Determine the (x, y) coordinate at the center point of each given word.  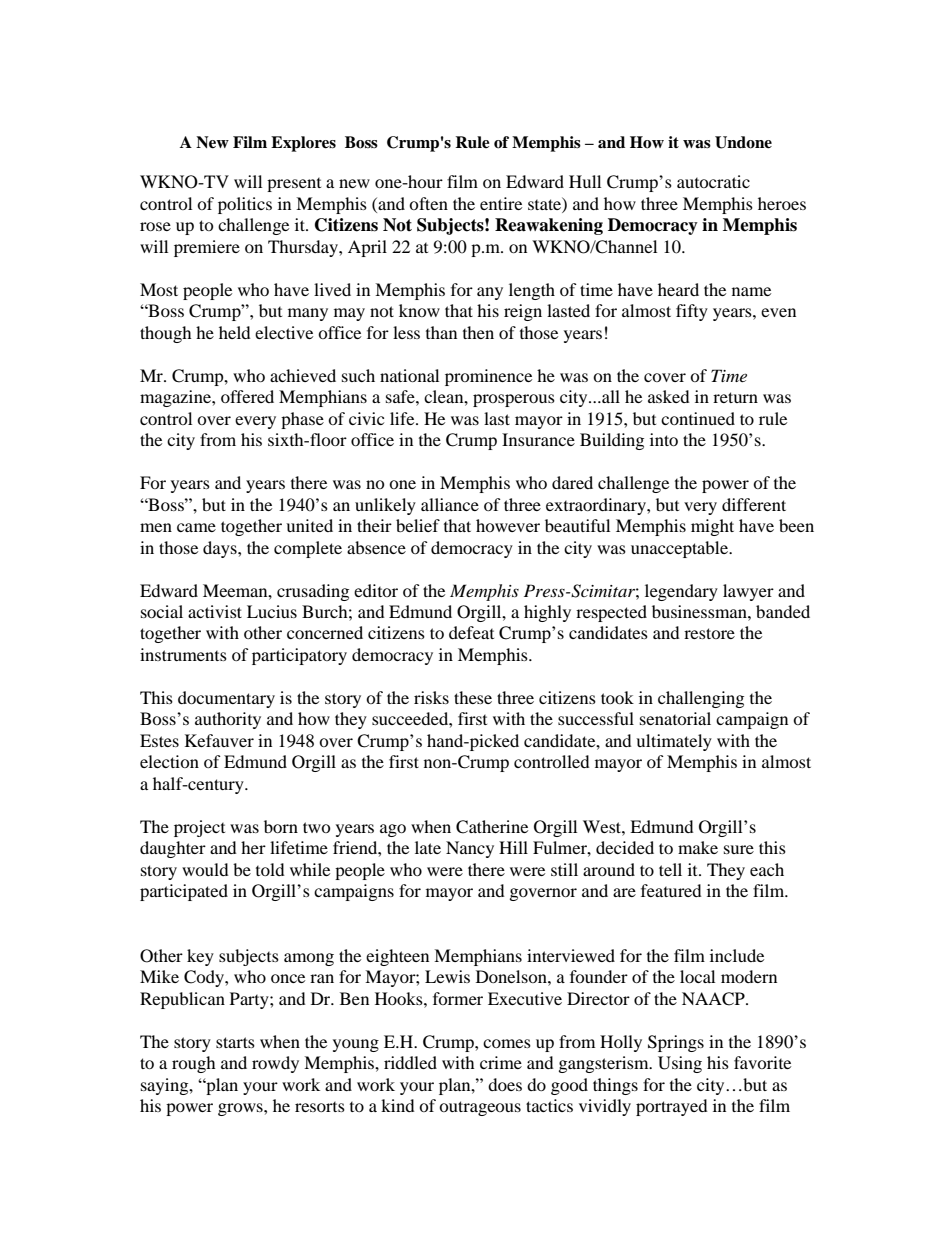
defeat (471, 632)
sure (739, 849)
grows (241, 1109)
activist (215, 611)
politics (245, 205)
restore (709, 633)
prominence (488, 377)
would (205, 869)
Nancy (470, 849)
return (735, 397)
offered (247, 396)
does (505, 1084)
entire (501, 203)
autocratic (713, 181)
